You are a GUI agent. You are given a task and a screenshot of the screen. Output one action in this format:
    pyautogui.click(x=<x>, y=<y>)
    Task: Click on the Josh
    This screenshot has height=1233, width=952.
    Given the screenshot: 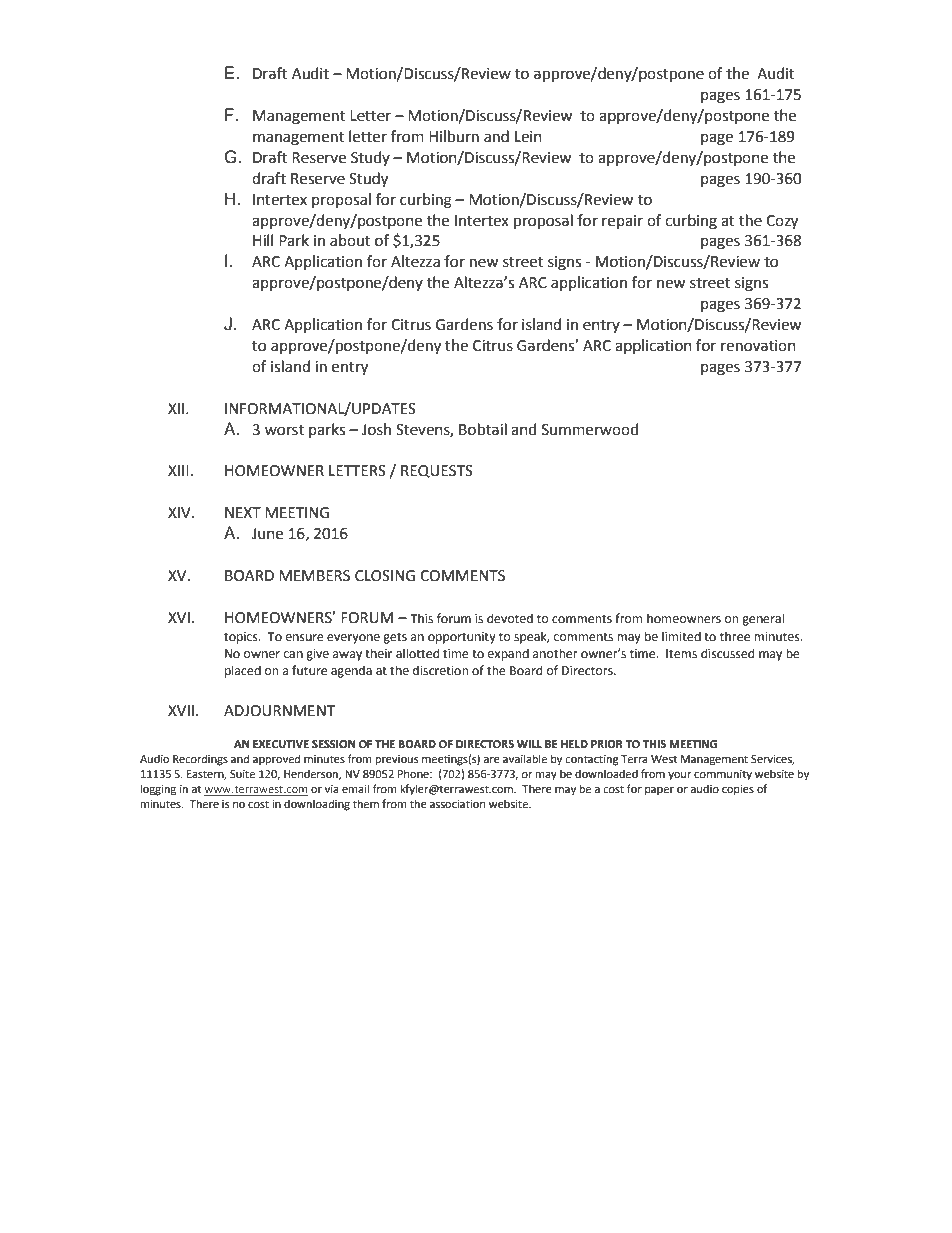 What is the action you would take?
    pyautogui.click(x=376, y=429)
